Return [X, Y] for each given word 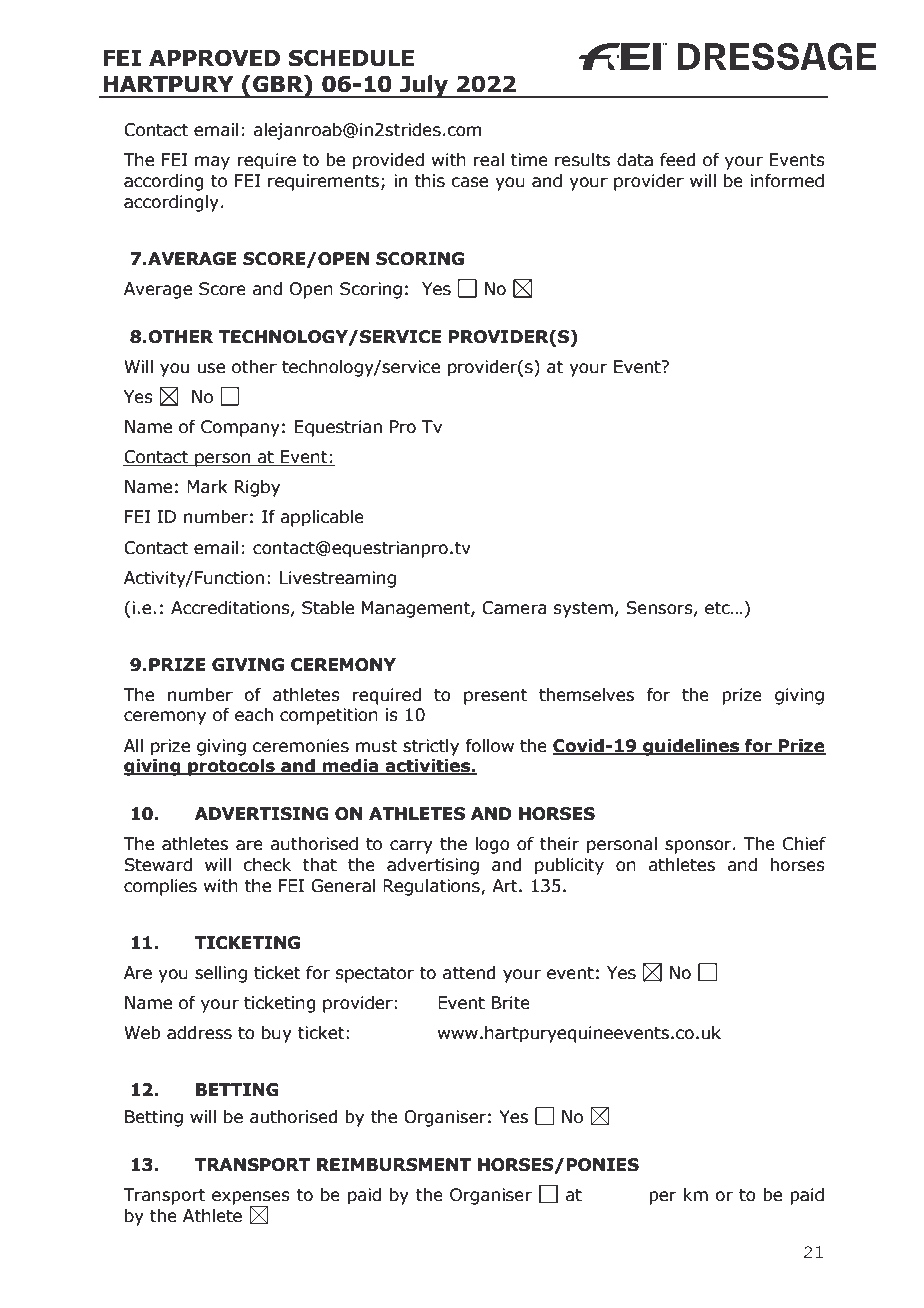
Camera [514, 608]
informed [787, 181]
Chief [804, 844]
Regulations [432, 887]
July [424, 86]
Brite [511, 1003]
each [254, 715]
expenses [251, 1199]
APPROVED [214, 58]
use [211, 368]
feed [678, 160]
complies [160, 887]
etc [718, 608]
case [469, 182]
